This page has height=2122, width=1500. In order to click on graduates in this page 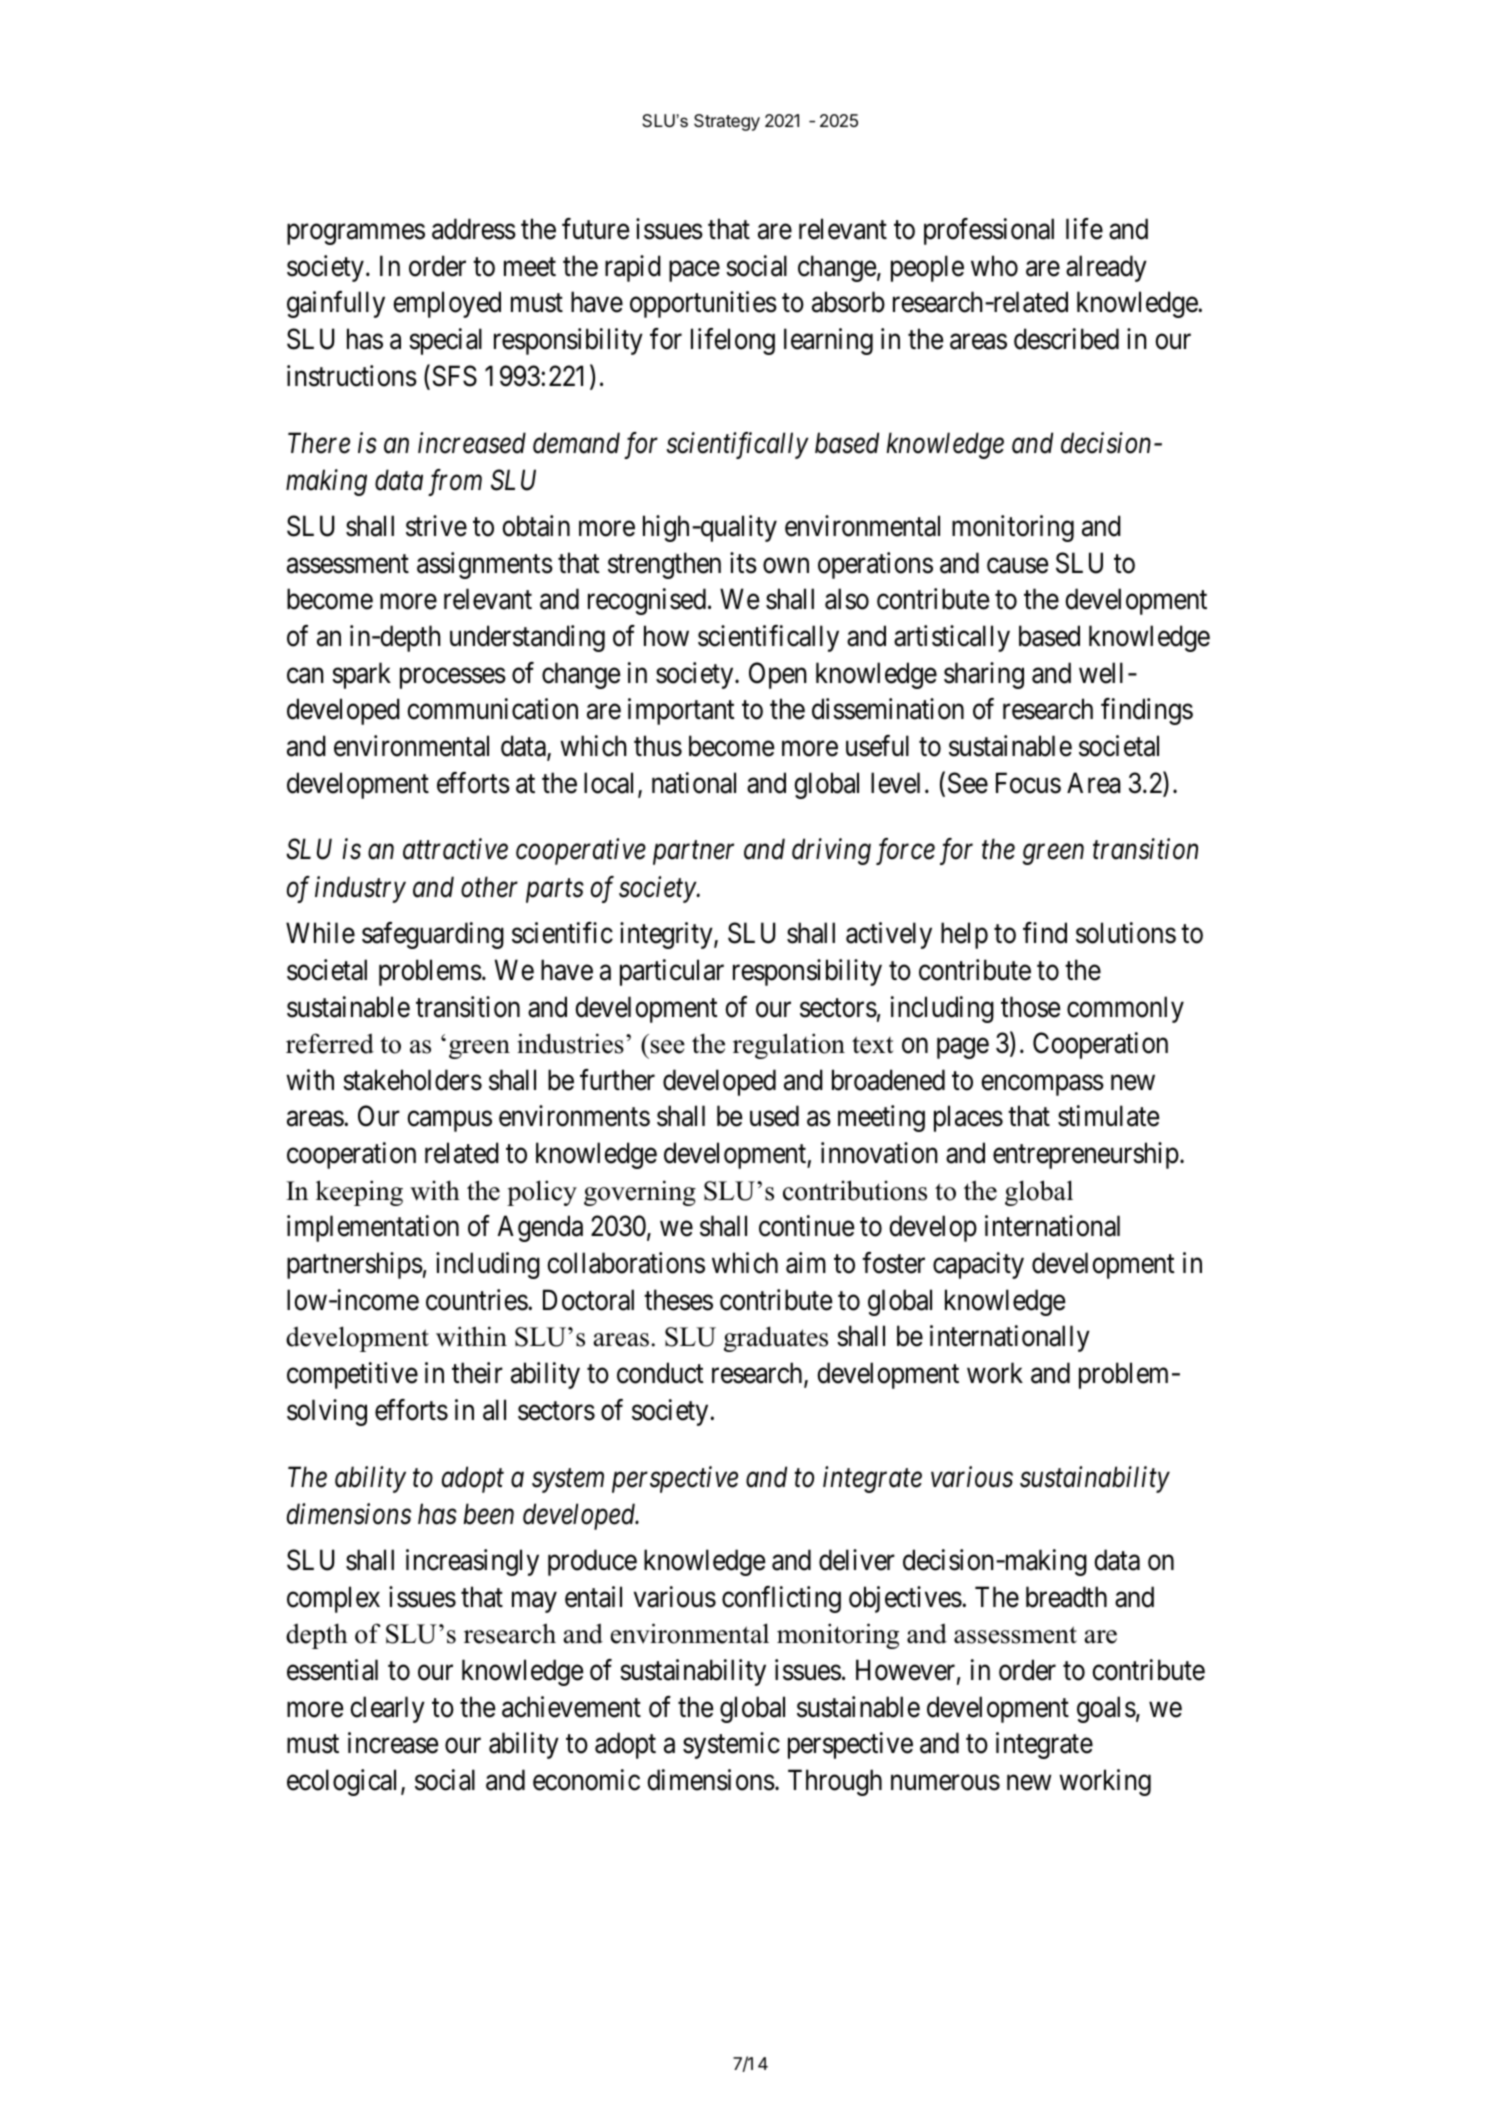, I will do `click(776, 1339)`.
